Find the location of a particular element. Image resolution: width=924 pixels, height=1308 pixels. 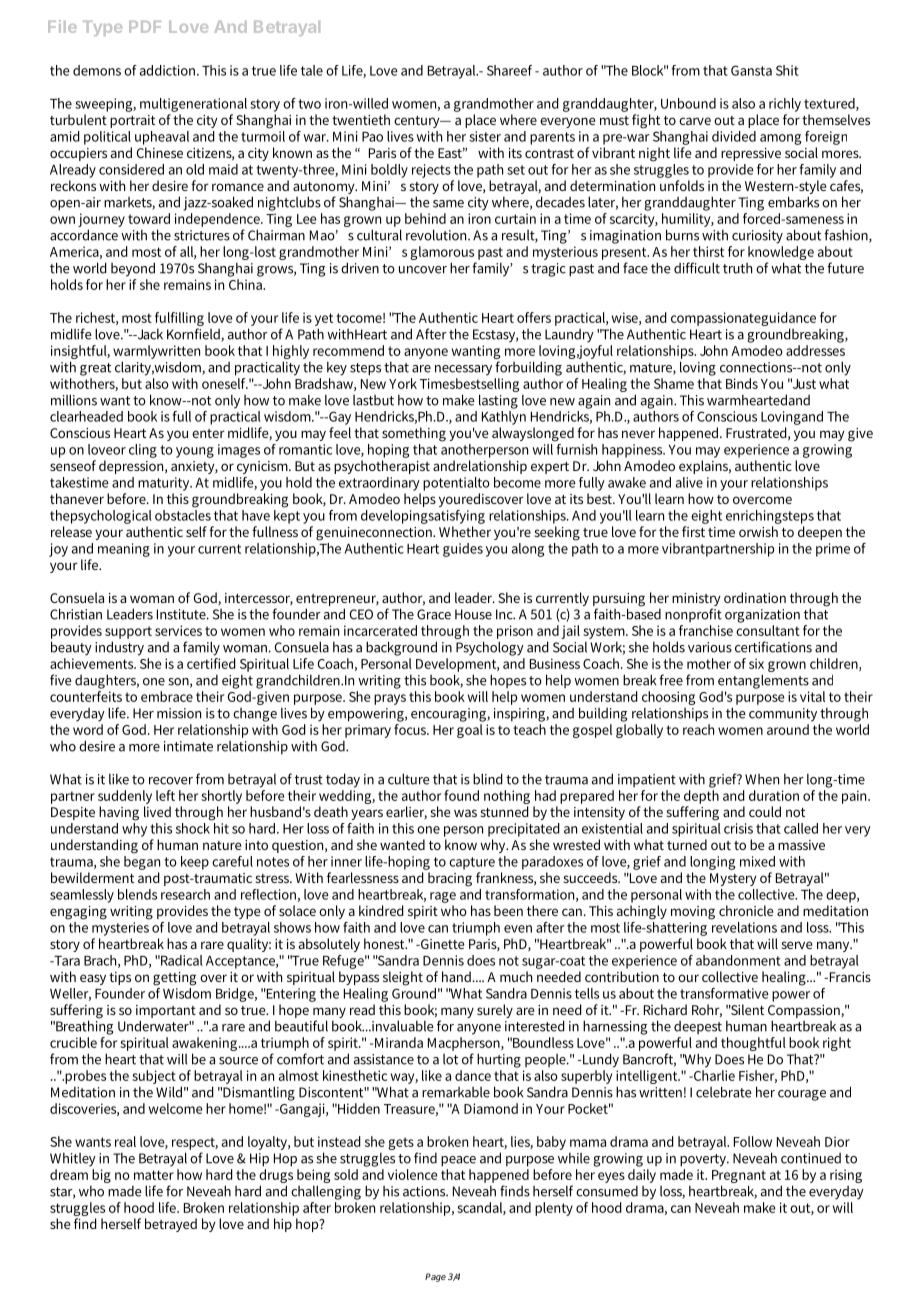

services is located at coordinates (178, 630).
